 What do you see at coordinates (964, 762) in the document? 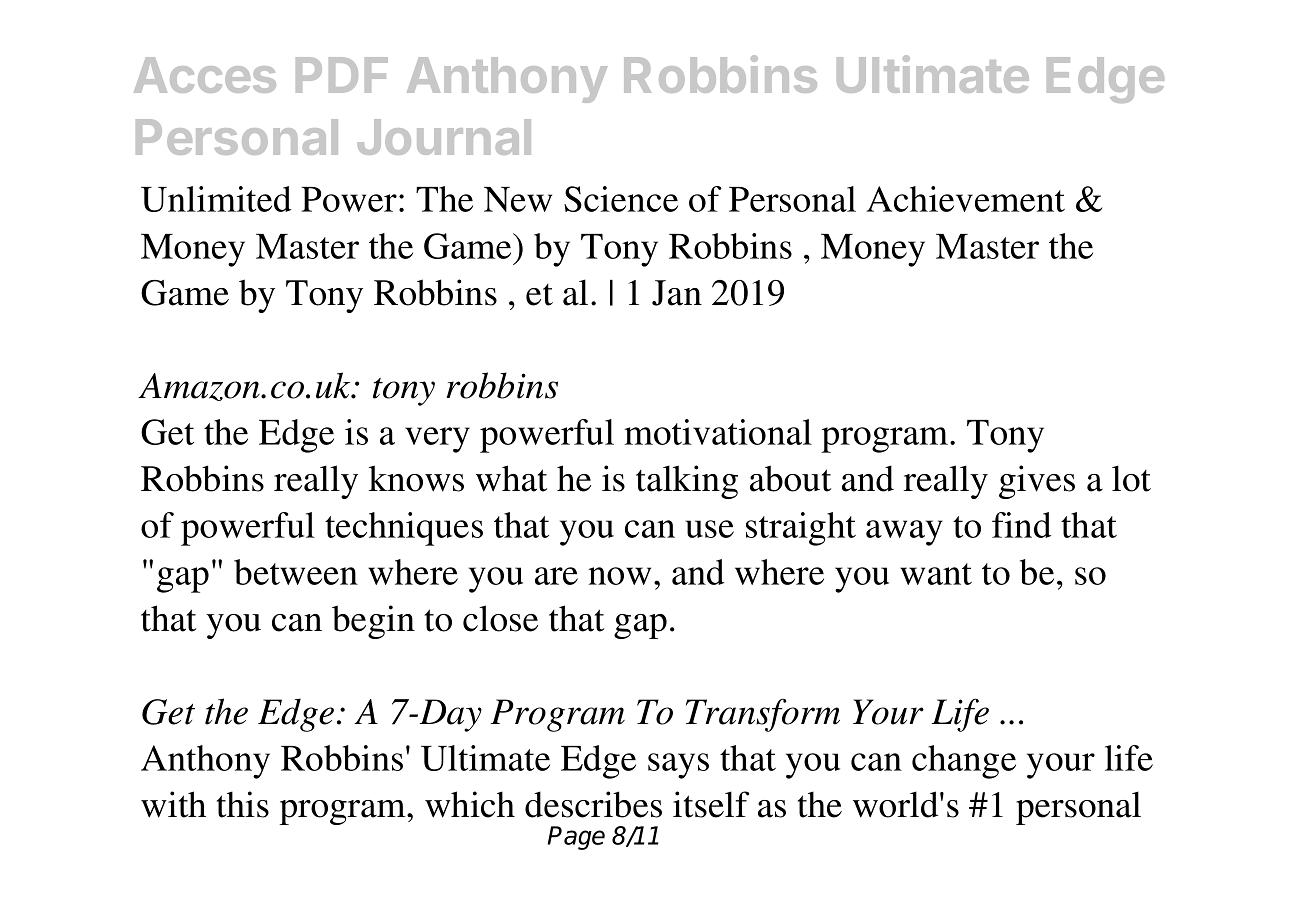
I see `change` at bounding box center [964, 762].
